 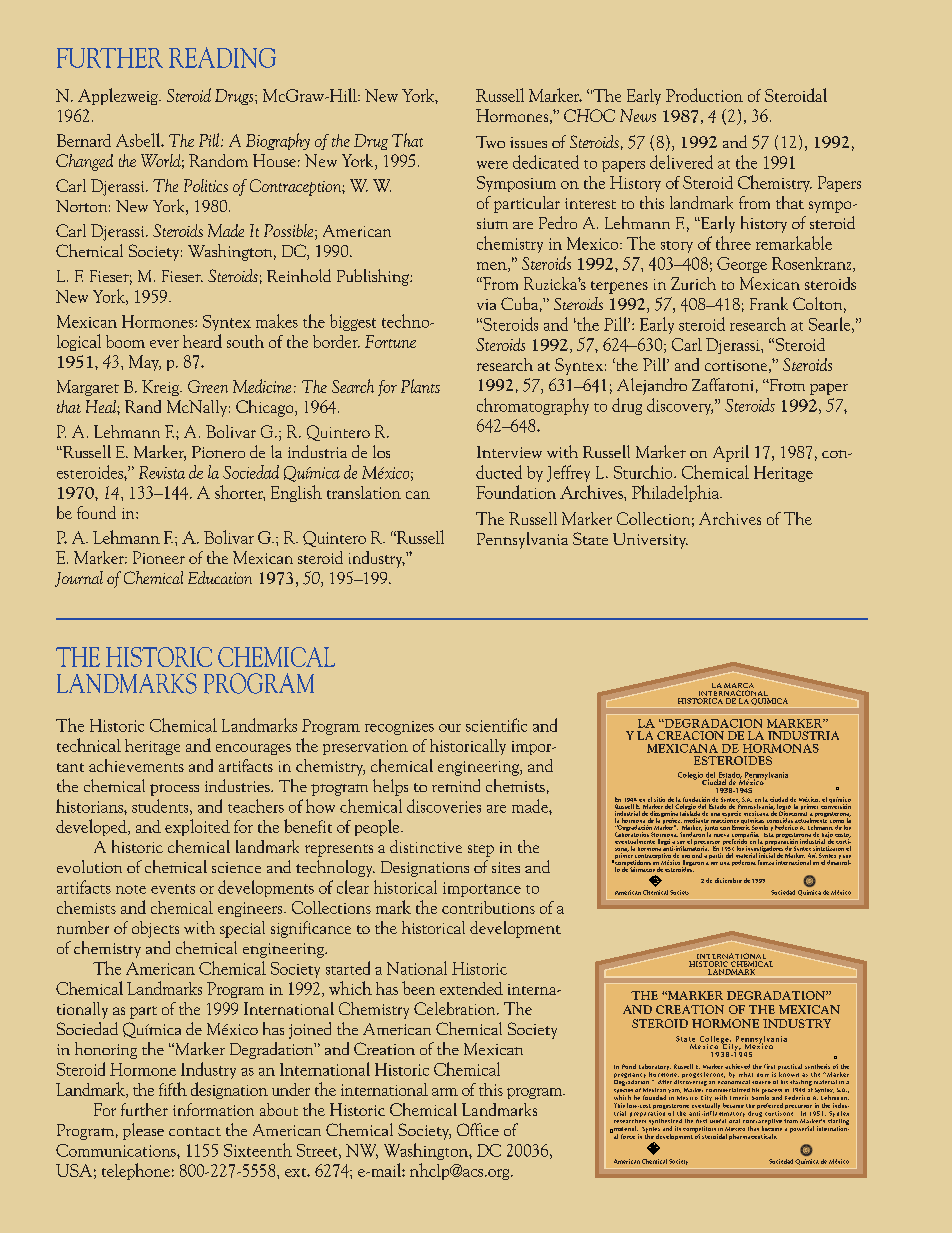 What do you see at coordinates (220, 577) in the screenshot?
I see `Education` at bounding box center [220, 577].
